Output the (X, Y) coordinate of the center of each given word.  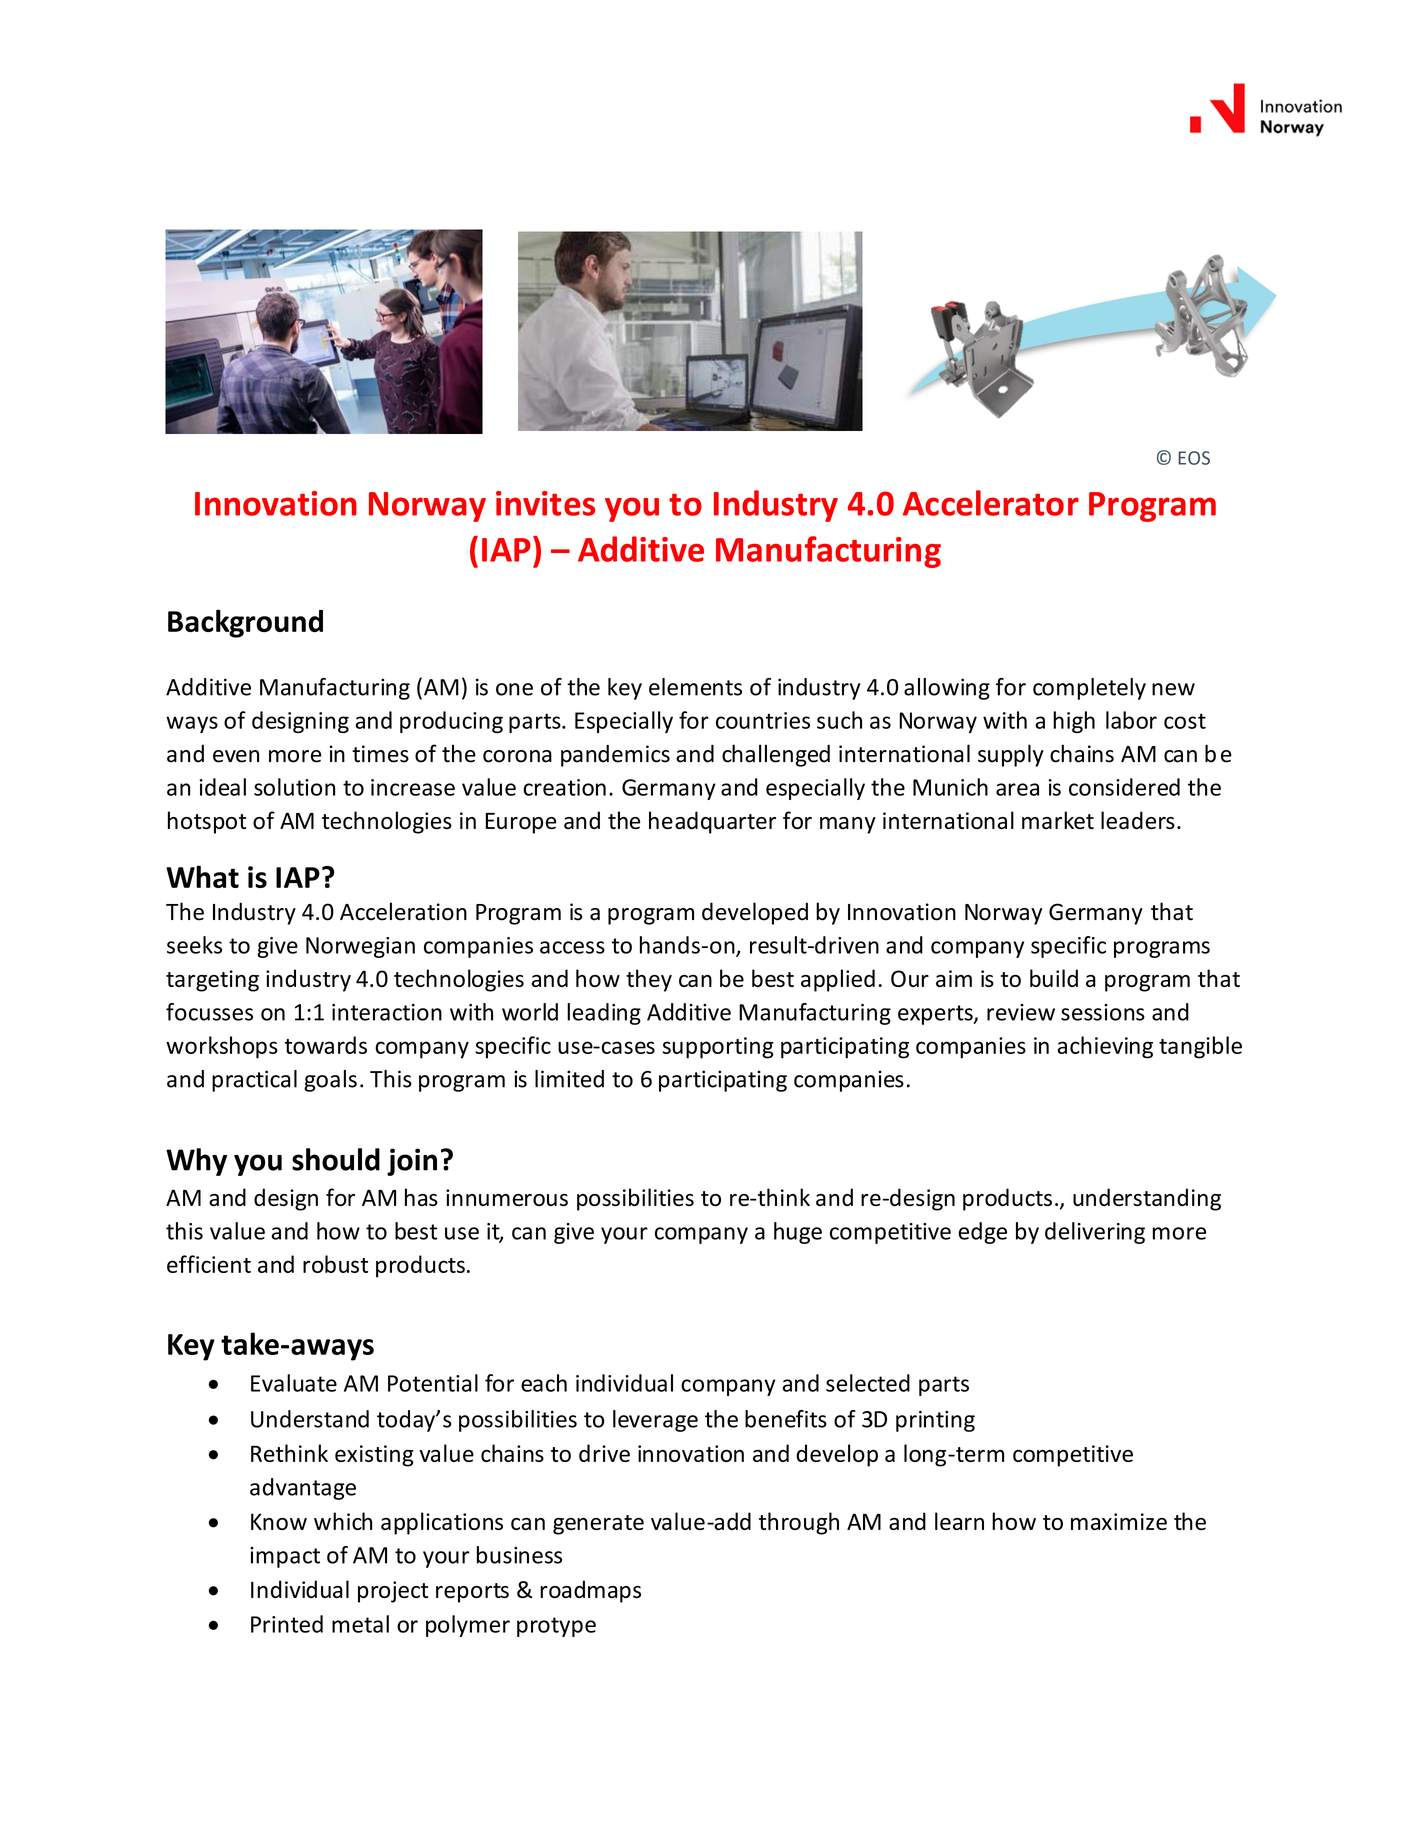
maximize (1119, 1521)
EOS (1194, 458)
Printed (287, 1624)
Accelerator (991, 503)
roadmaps (590, 1591)
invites (545, 503)
